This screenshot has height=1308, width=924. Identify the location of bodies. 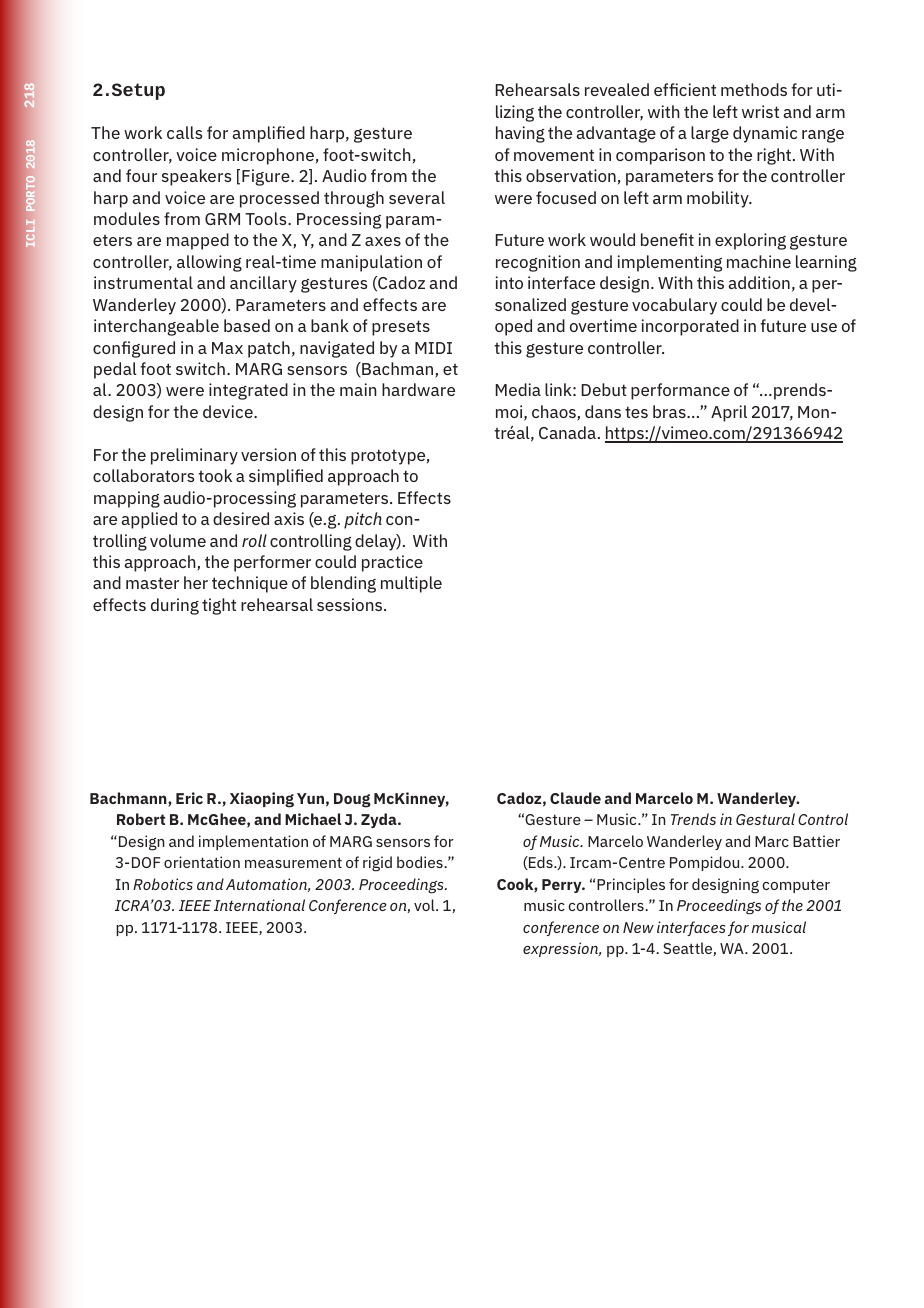
(421, 862).
